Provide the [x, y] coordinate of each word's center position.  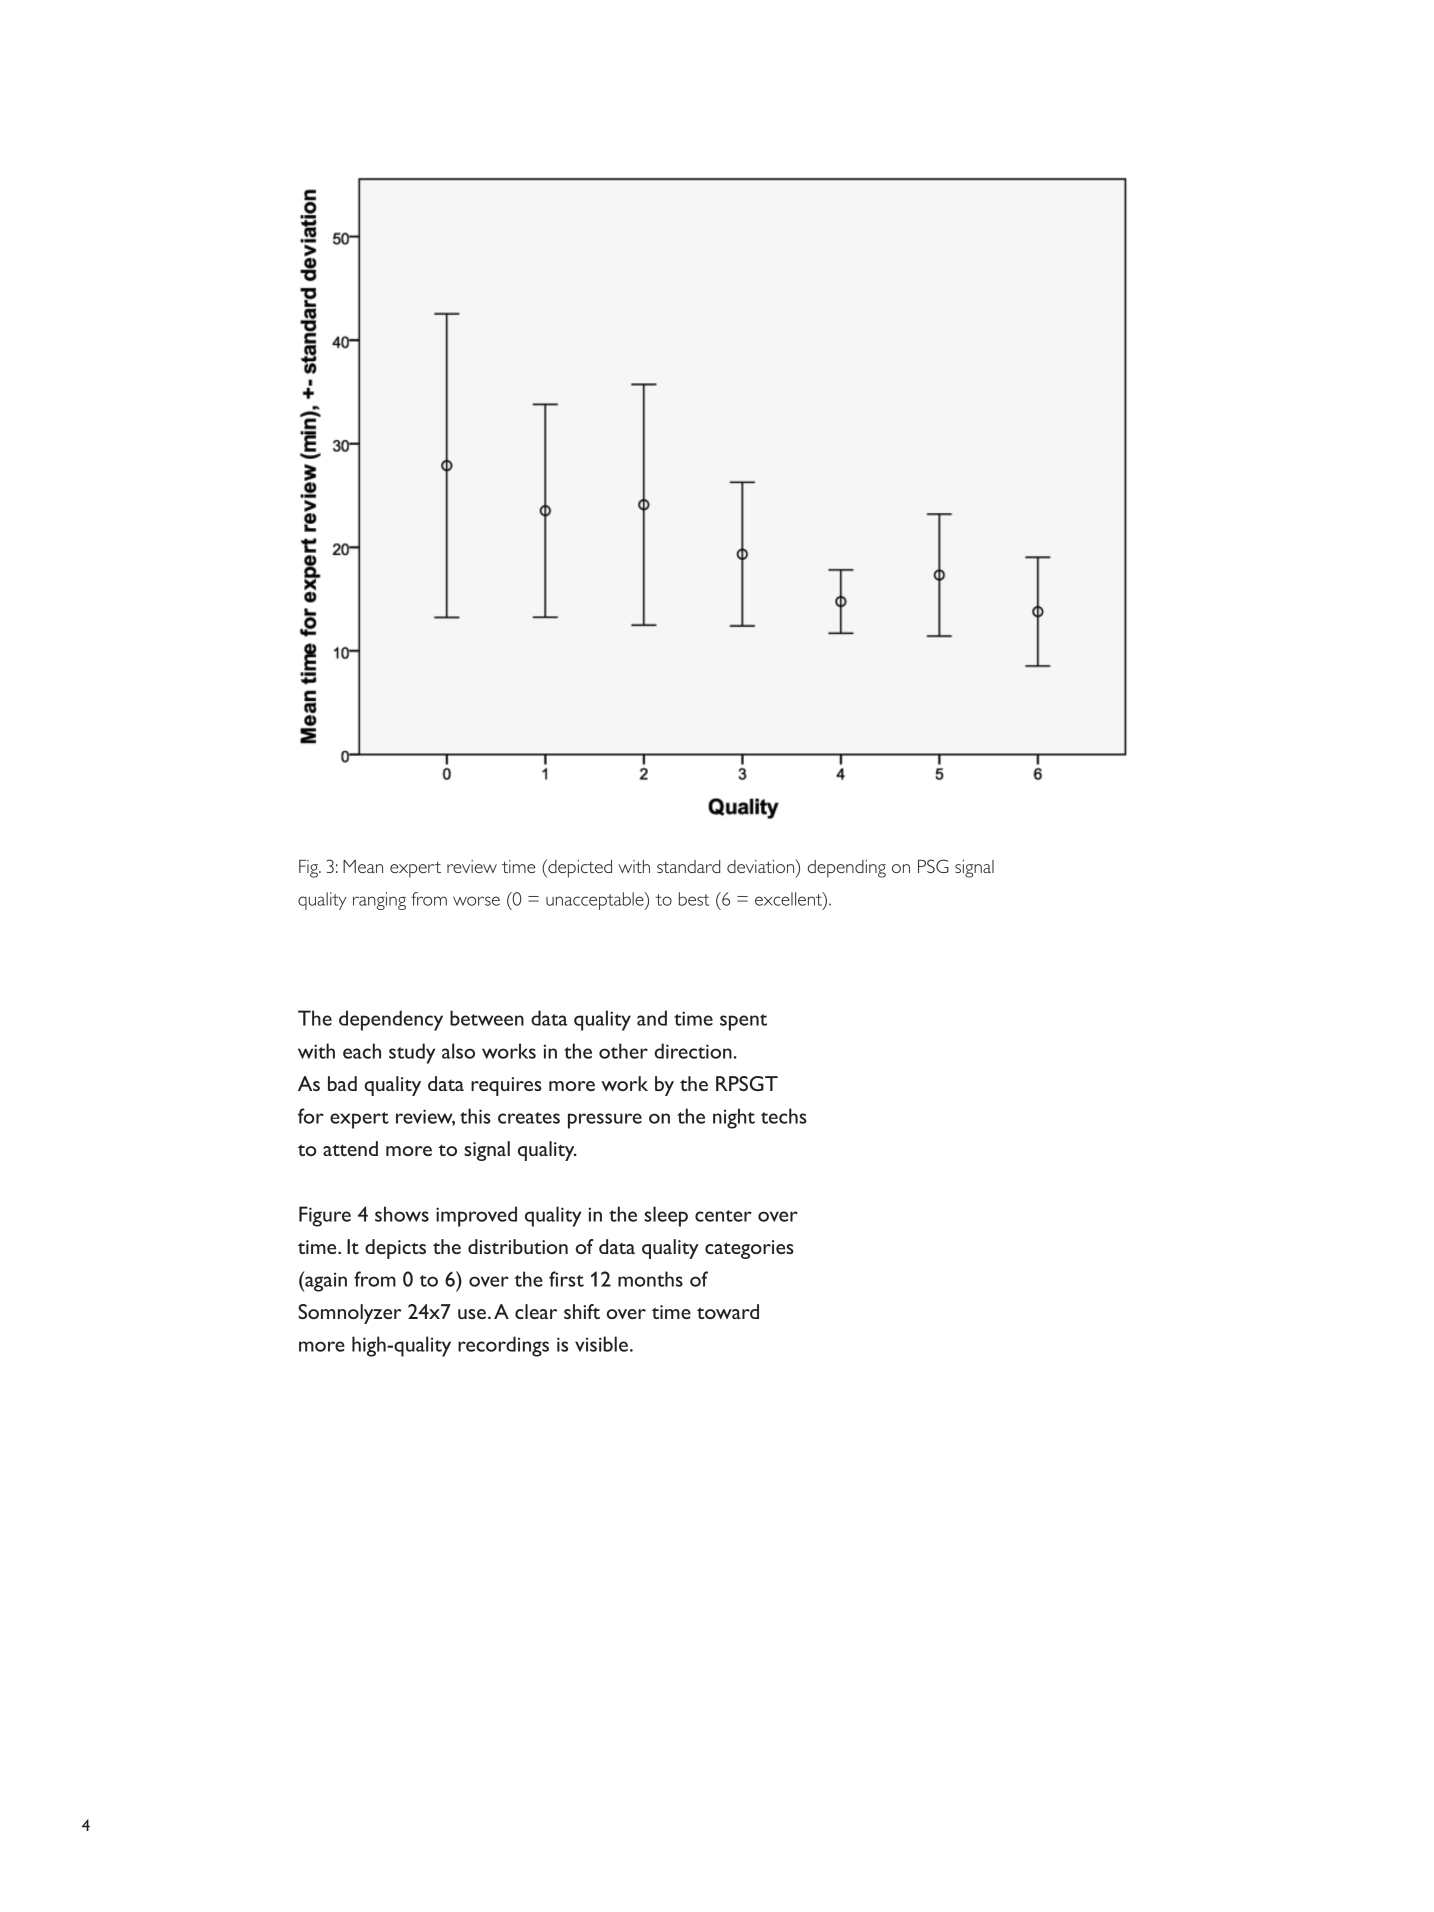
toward [728, 1311]
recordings [503, 1346]
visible [601, 1344]
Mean [363, 866]
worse [476, 901]
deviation [762, 866]
